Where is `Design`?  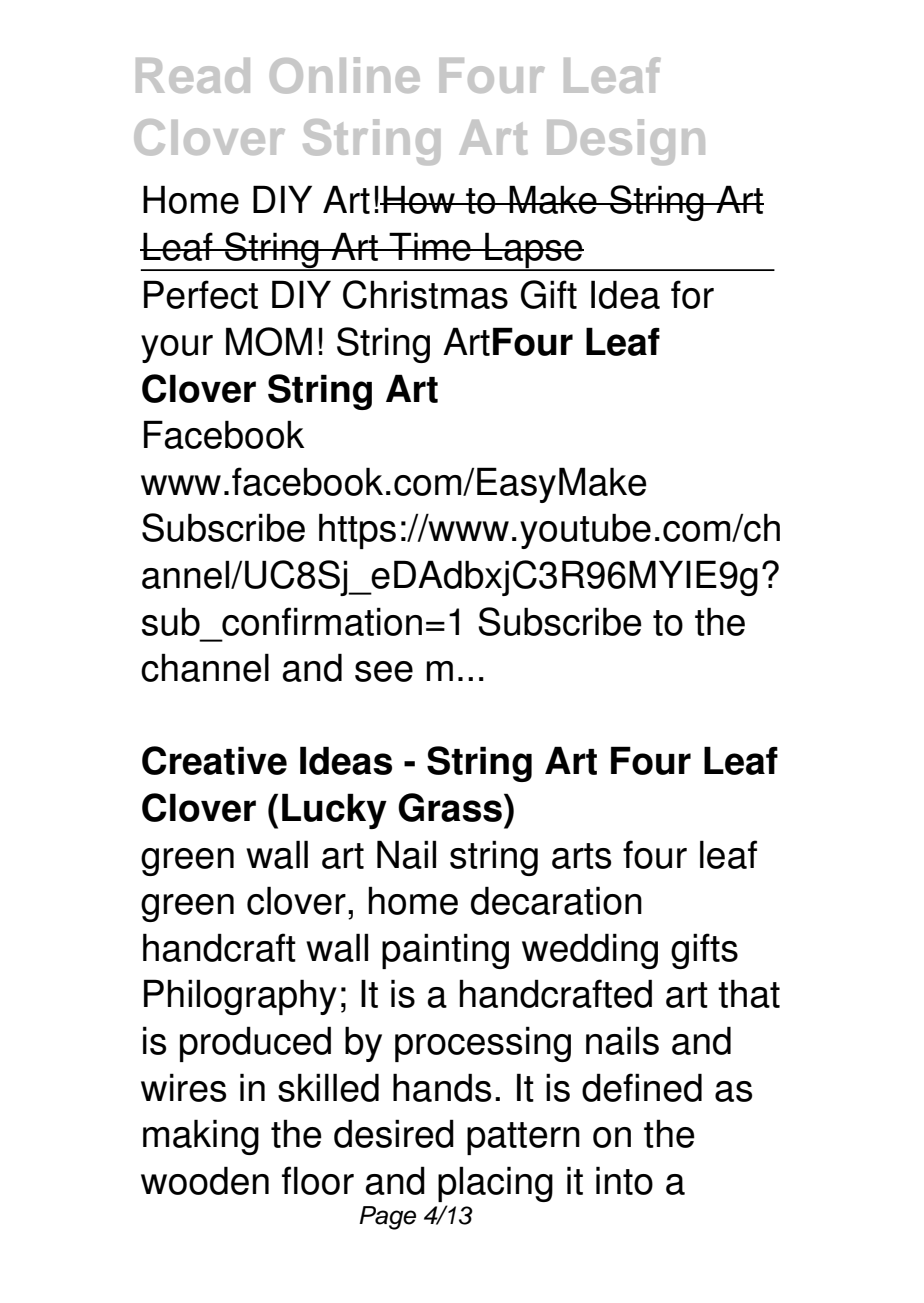
Design is located at coordinates (626, 142).
